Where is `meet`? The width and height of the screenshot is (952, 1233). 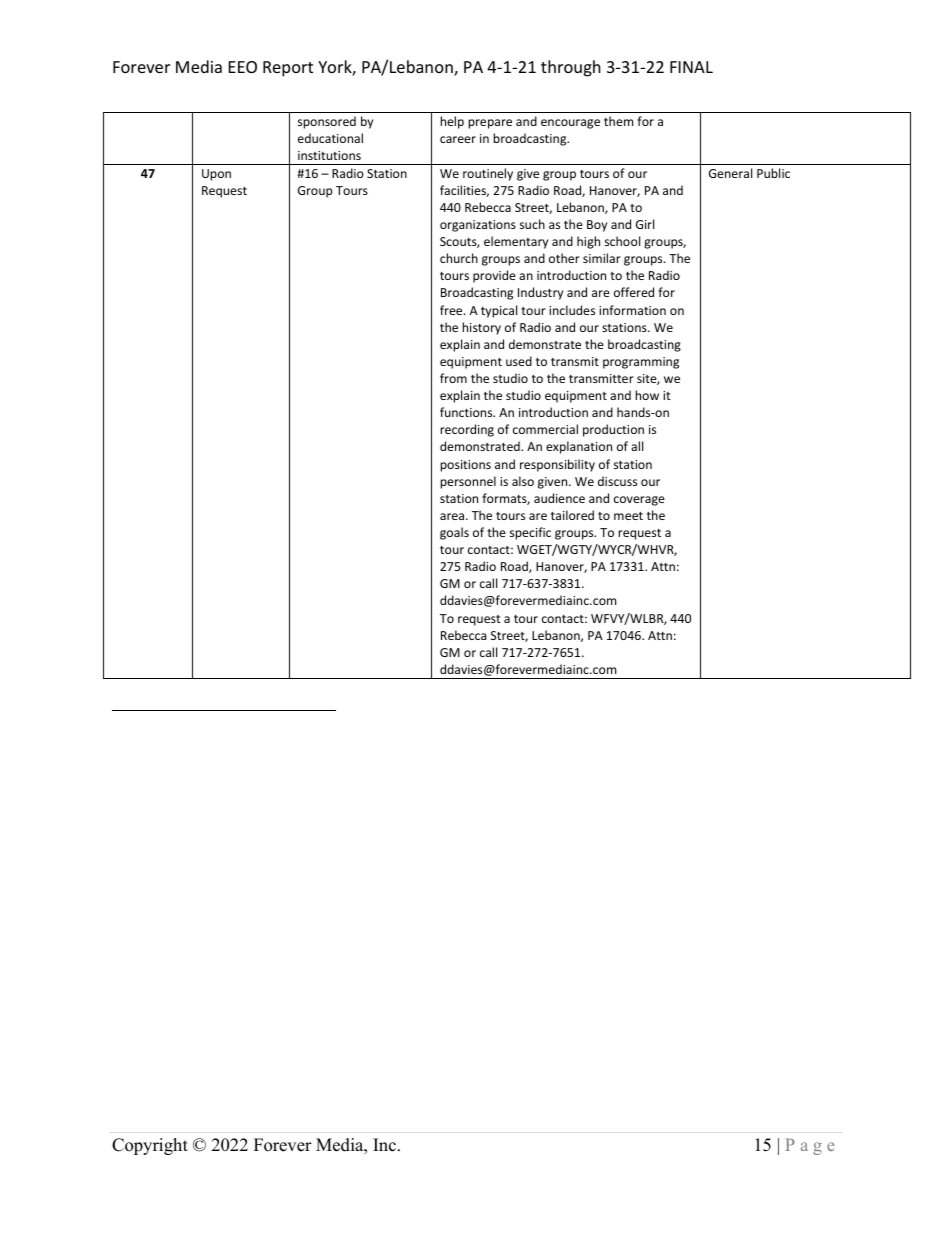
meet is located at coordinates (628, 516).
